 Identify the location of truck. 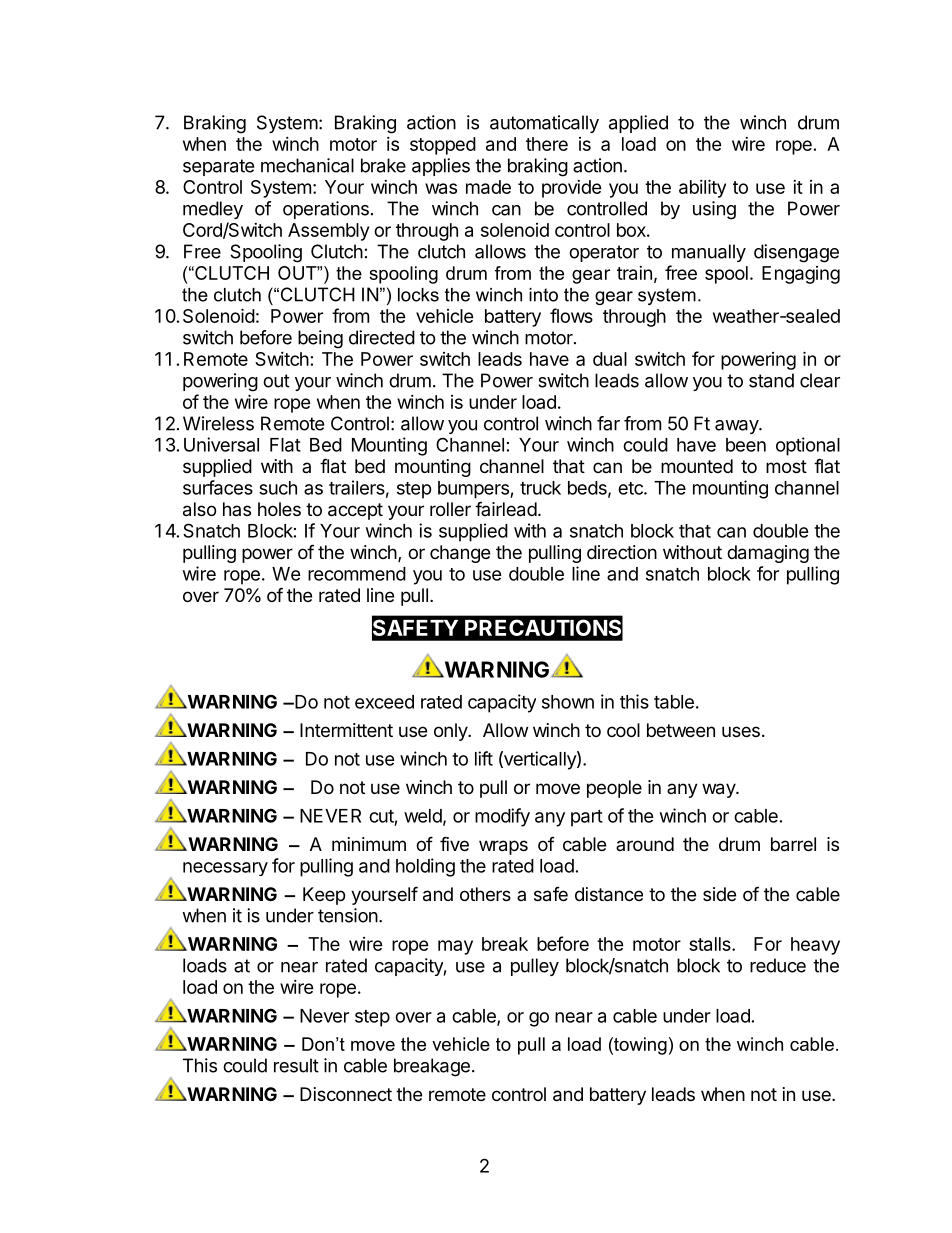
(540, 488).
